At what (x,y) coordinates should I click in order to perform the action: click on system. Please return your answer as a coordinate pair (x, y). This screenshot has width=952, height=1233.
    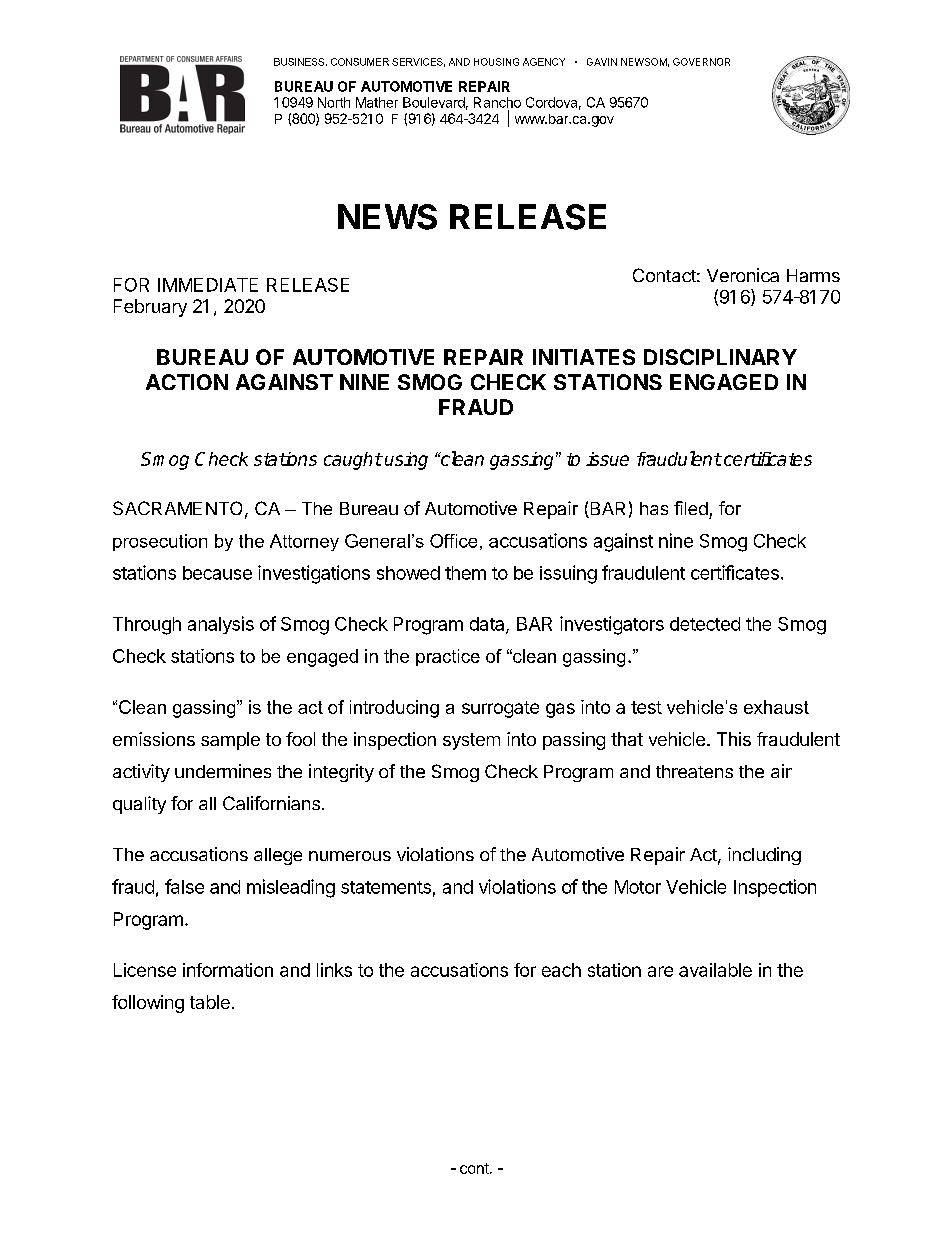
    Looking at the image, I should click on (471, 741).
